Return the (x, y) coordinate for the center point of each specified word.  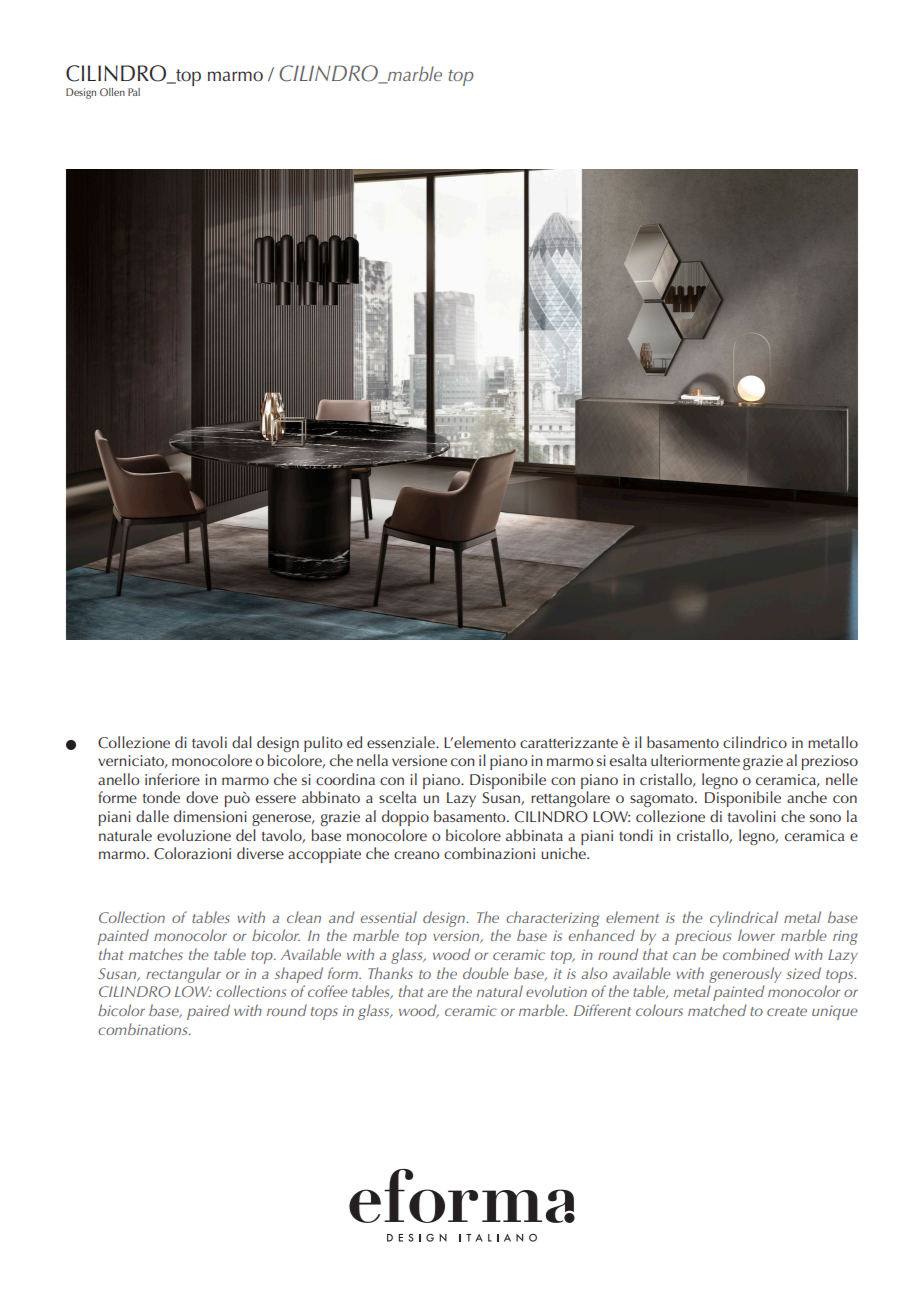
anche (807, 797)
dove (202, 797)
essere (276, 799)
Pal (134, 92)
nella (372, 760)
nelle (842, 779)
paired (208, 1012)
